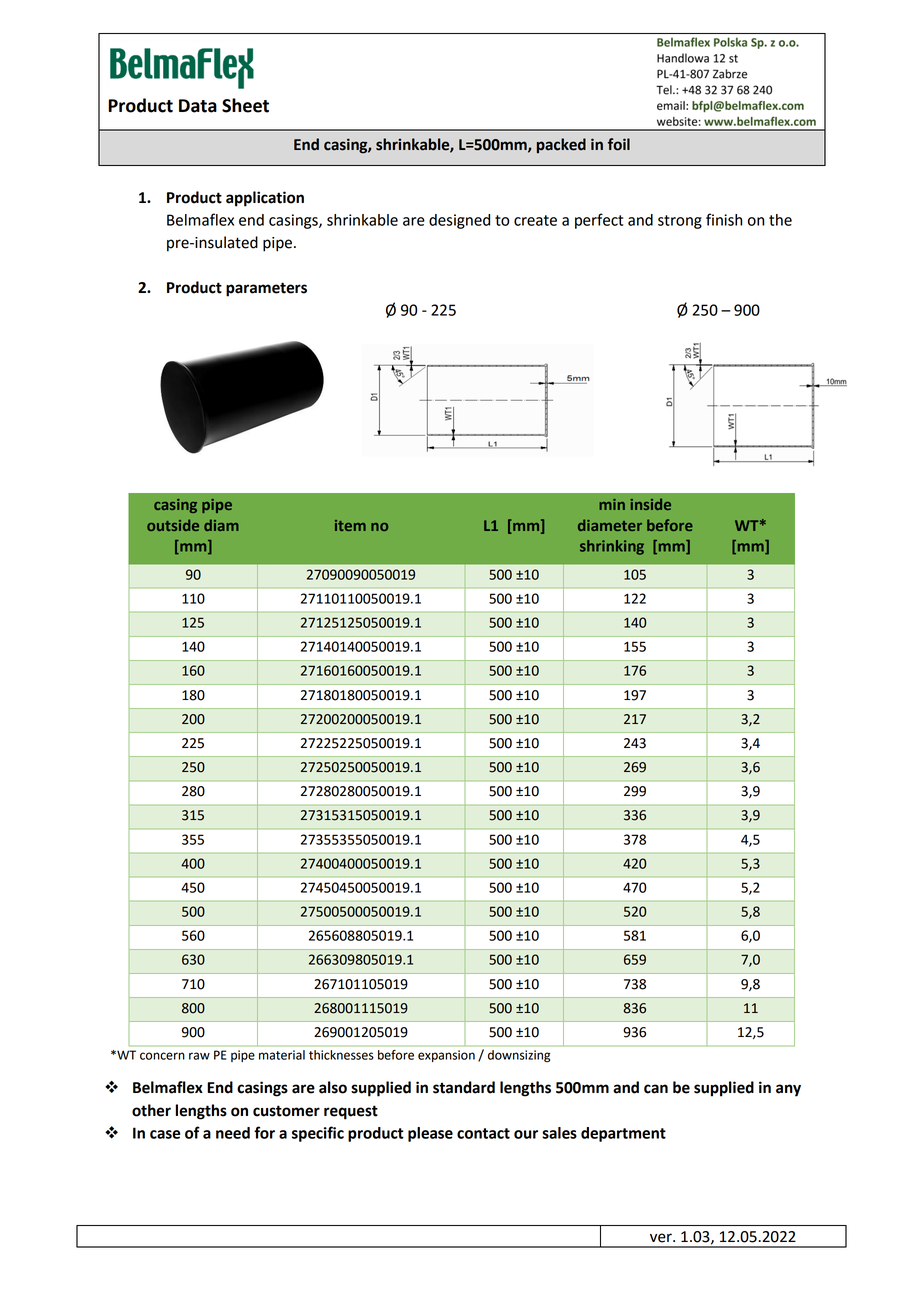 The width and height of the screenshot is (924, 1308). I want to click on packed, so click(561, 146).
